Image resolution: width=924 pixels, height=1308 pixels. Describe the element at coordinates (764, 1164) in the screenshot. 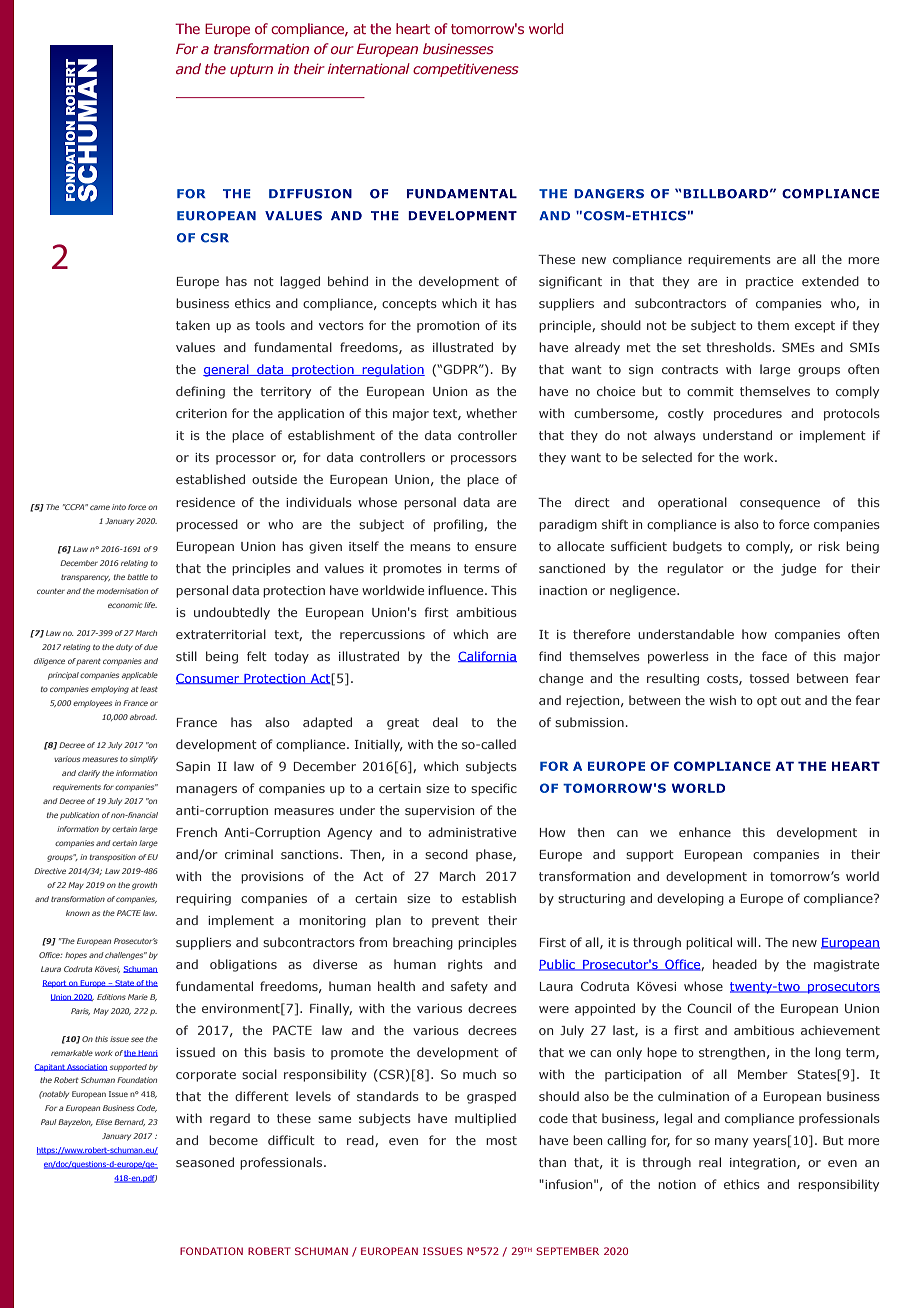

I see `integration` at that location.
